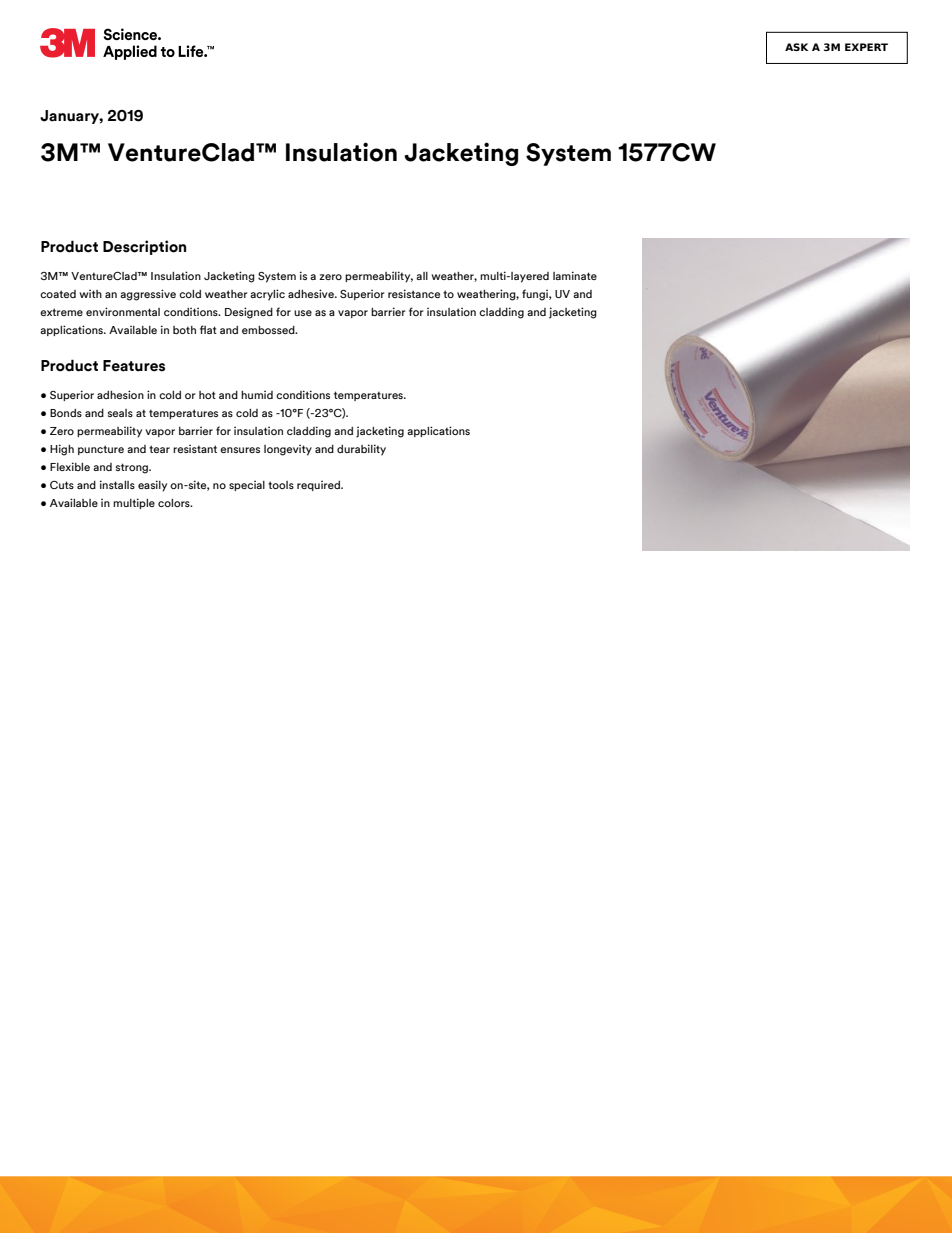 This document has height=1233, width=952. What do you see at coordinates (575, 275) in the document?
I see `laminate` at bounding box center [575, 275].
